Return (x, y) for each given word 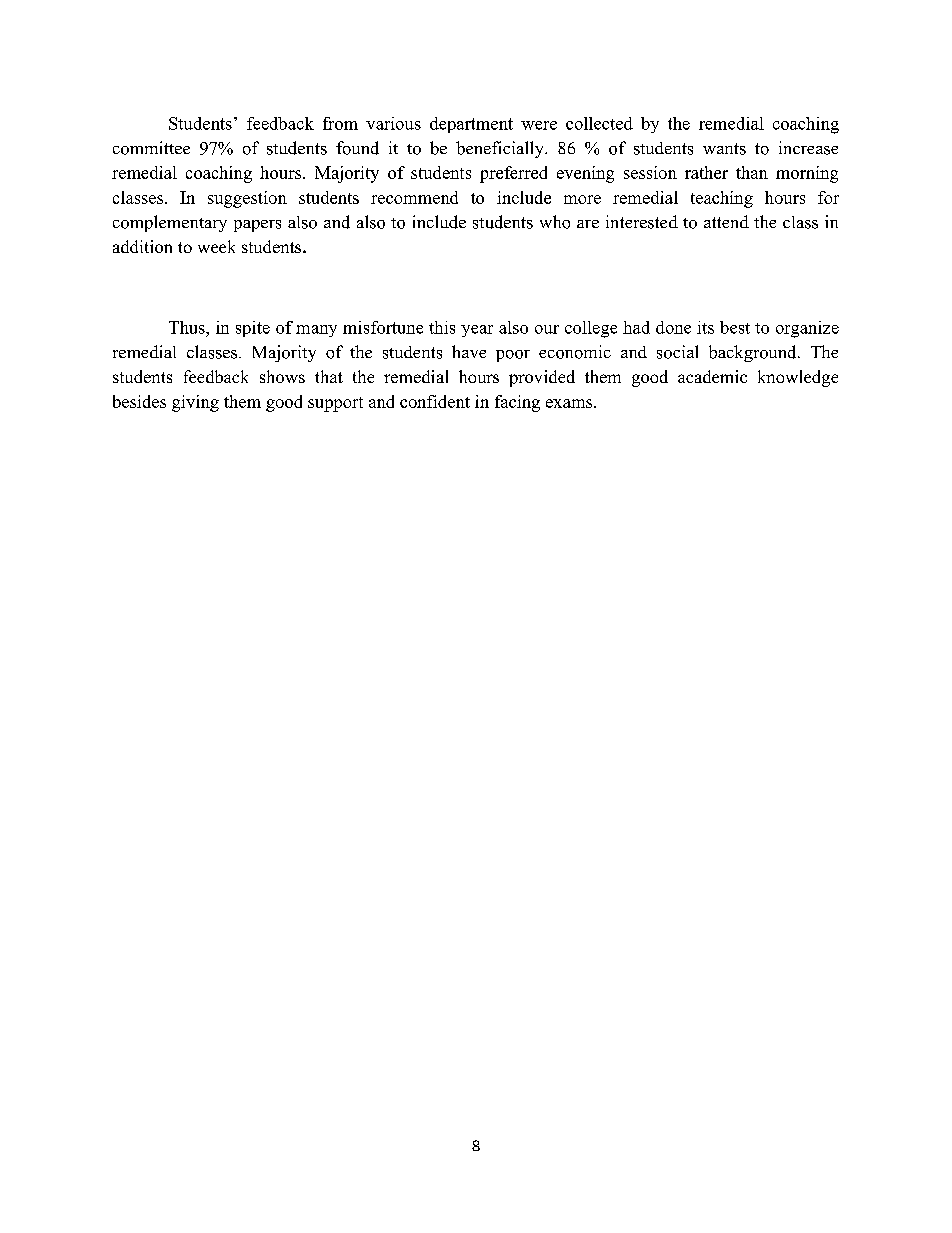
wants (724, 149)
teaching (722, 199)
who (555, 222)
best (735, 327)
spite (253, 329)
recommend (414, 197)
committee (151, 148)
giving (195, 403)
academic (712, 376)
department (471, 125)
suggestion (247, 199)
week (216, 246)
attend (726, 221)
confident (435, 401)
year (477, 331)
